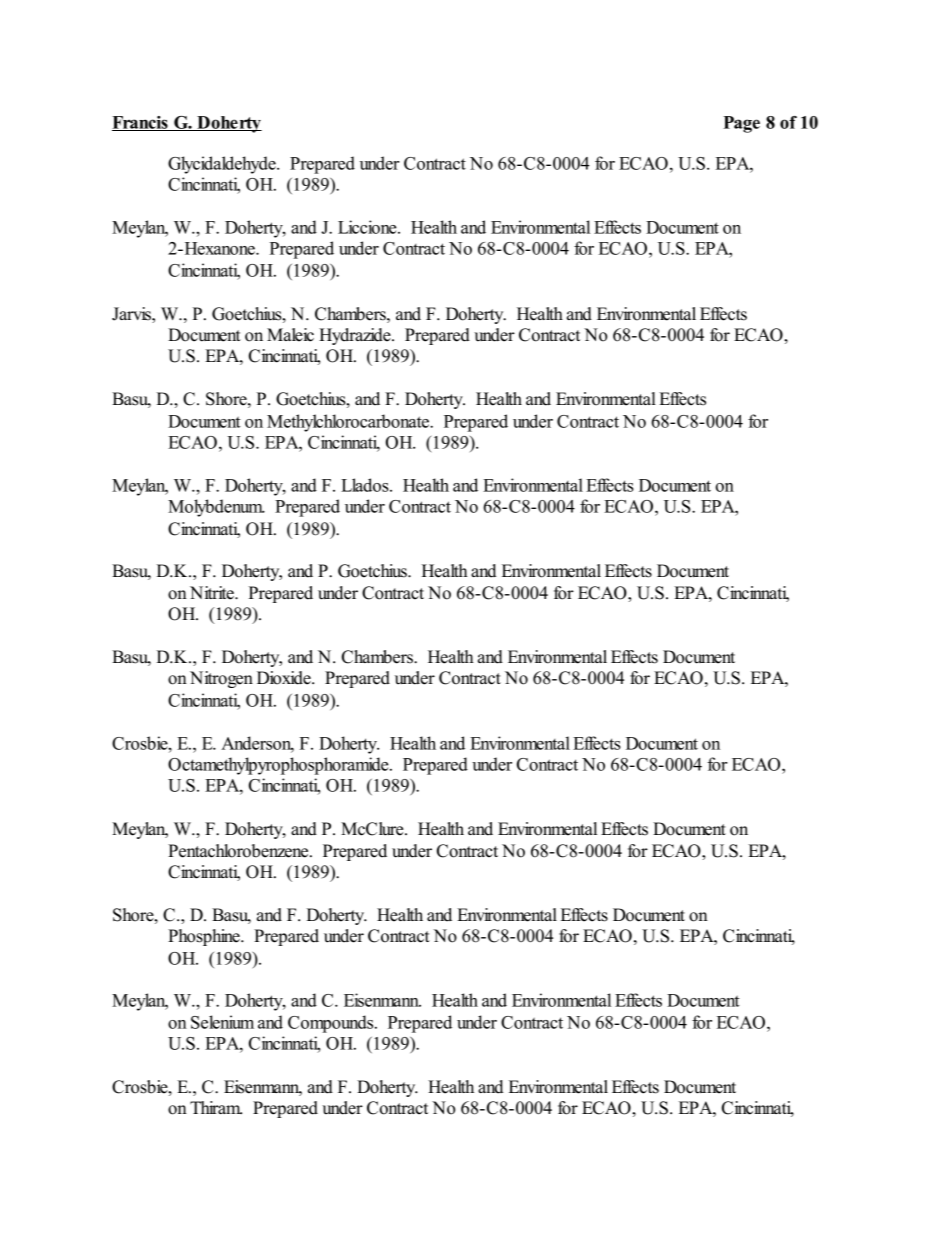  Describe the element at coordinates (285, 678) in the document. I see `Dioxide` at that location.
